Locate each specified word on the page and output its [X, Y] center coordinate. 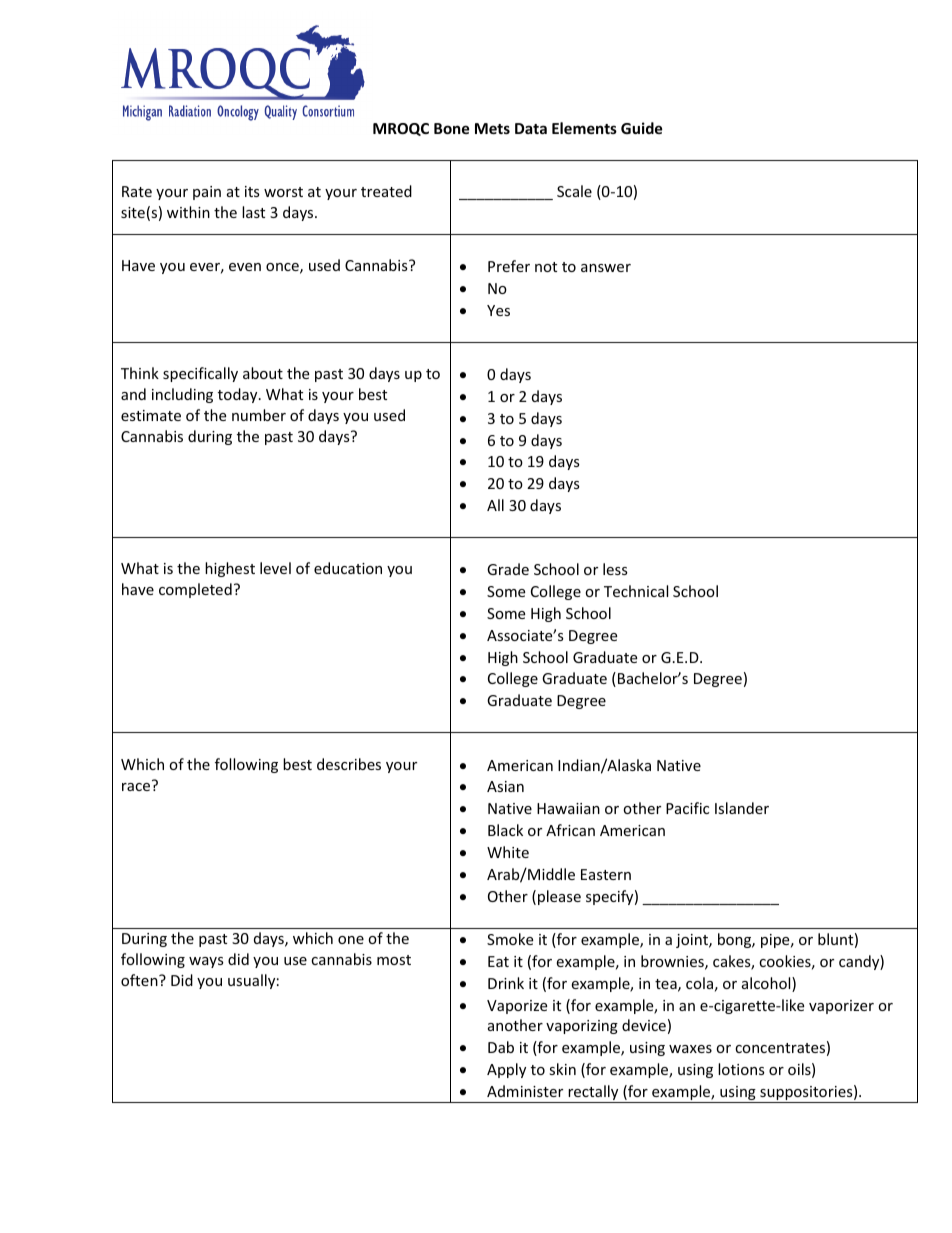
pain [207, 193]
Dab [501, 1047]
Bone [452, 128]
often [140, 980]
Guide [642, 128]
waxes [690, 1049]
